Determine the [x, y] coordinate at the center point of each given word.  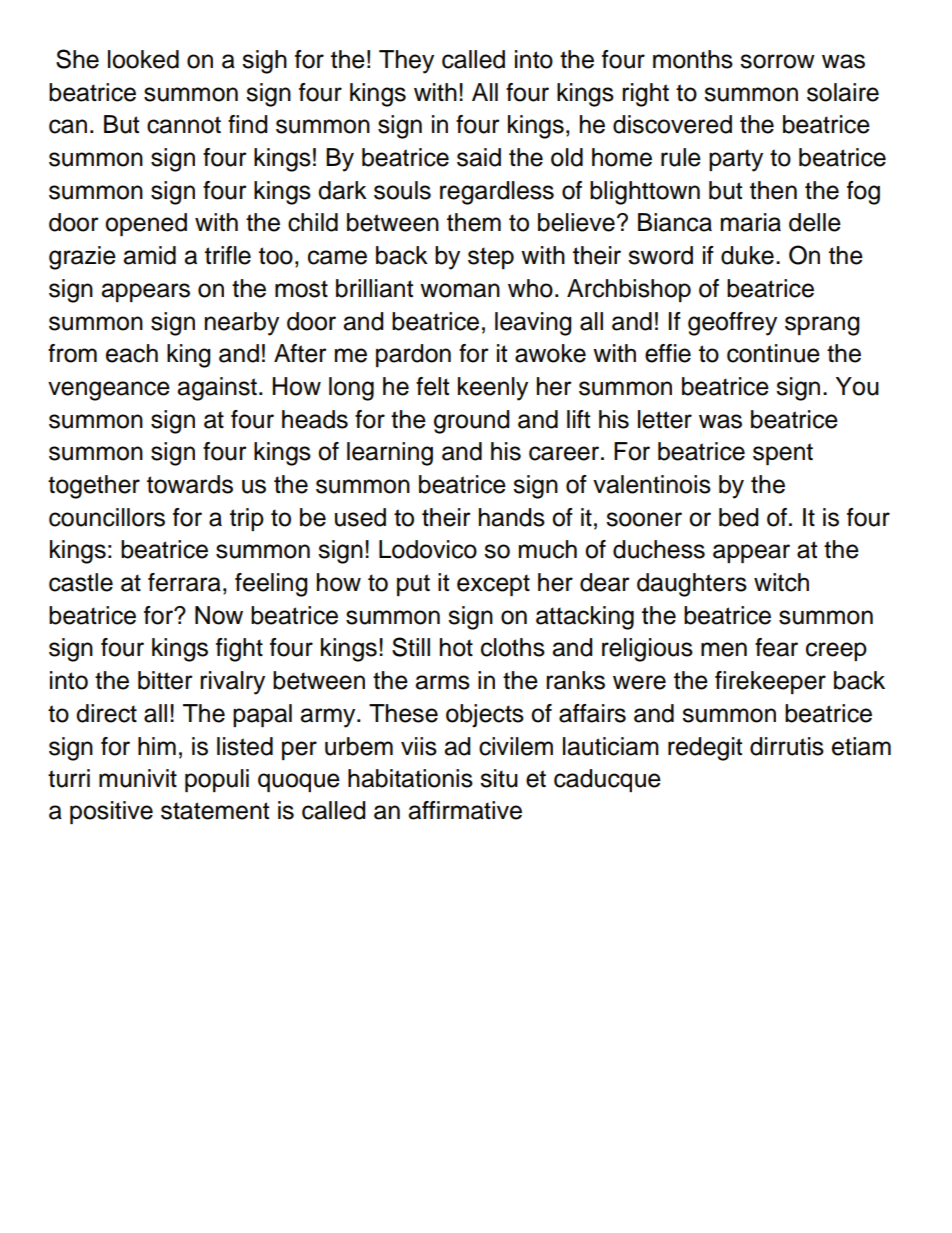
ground [472, 422]
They [406, 62]
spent [783, 454]
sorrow [777, 61]
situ [499, 778]
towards [190, 484]
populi [217, 780]
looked [143, 59]
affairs [592, 713]
